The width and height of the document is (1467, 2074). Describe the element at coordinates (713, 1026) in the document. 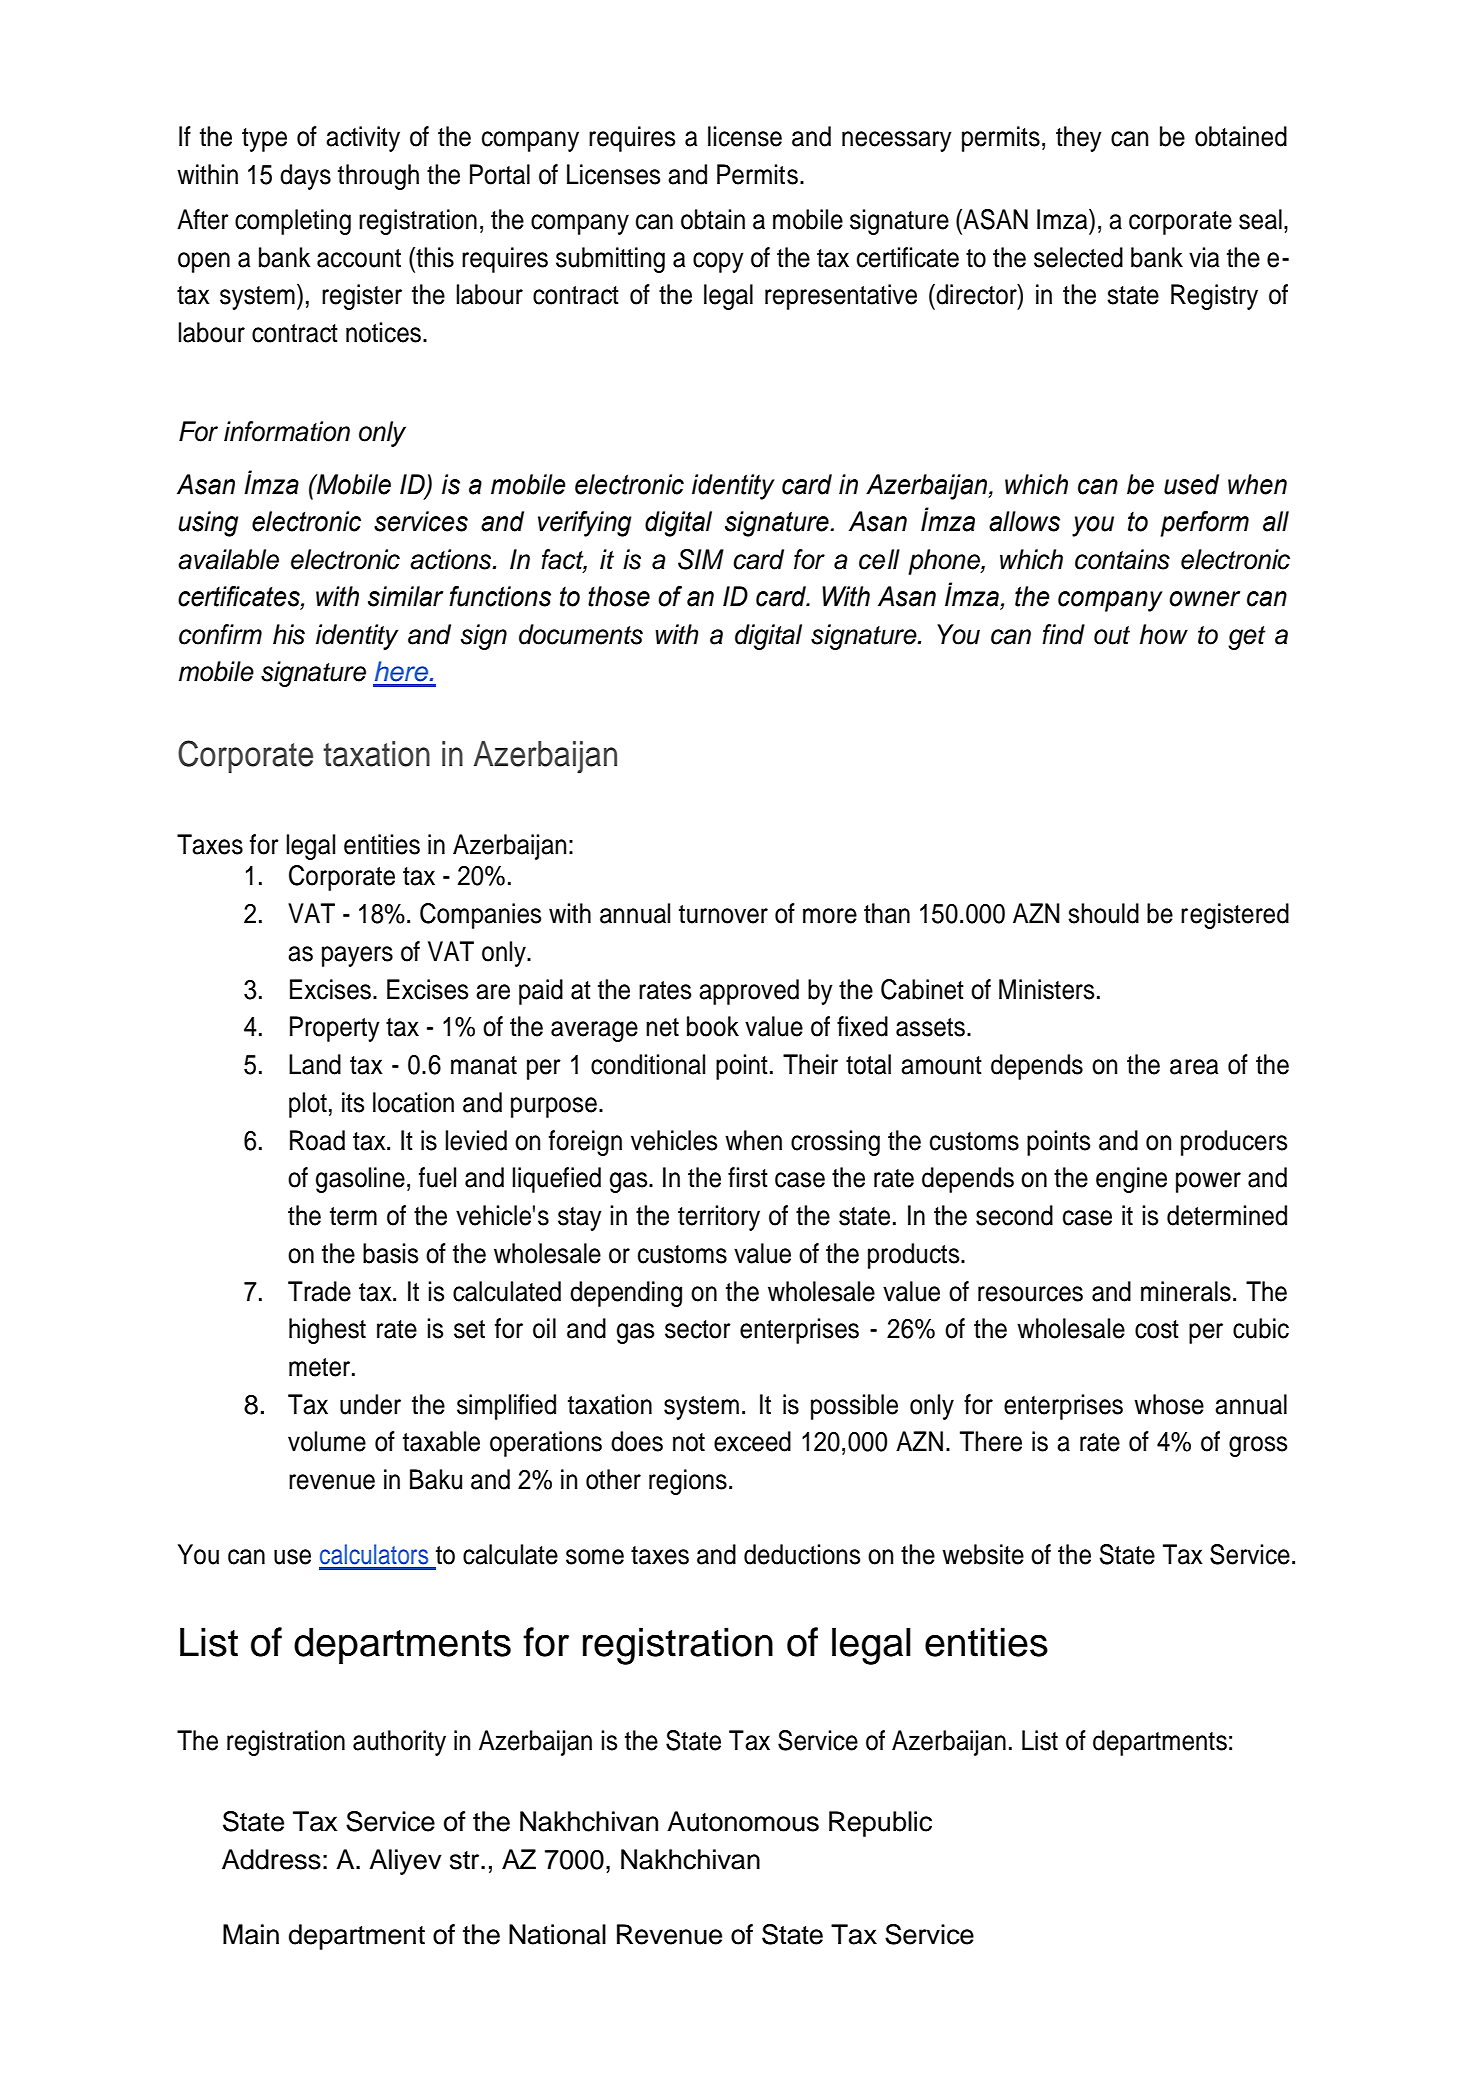

I see `book` at that location.
